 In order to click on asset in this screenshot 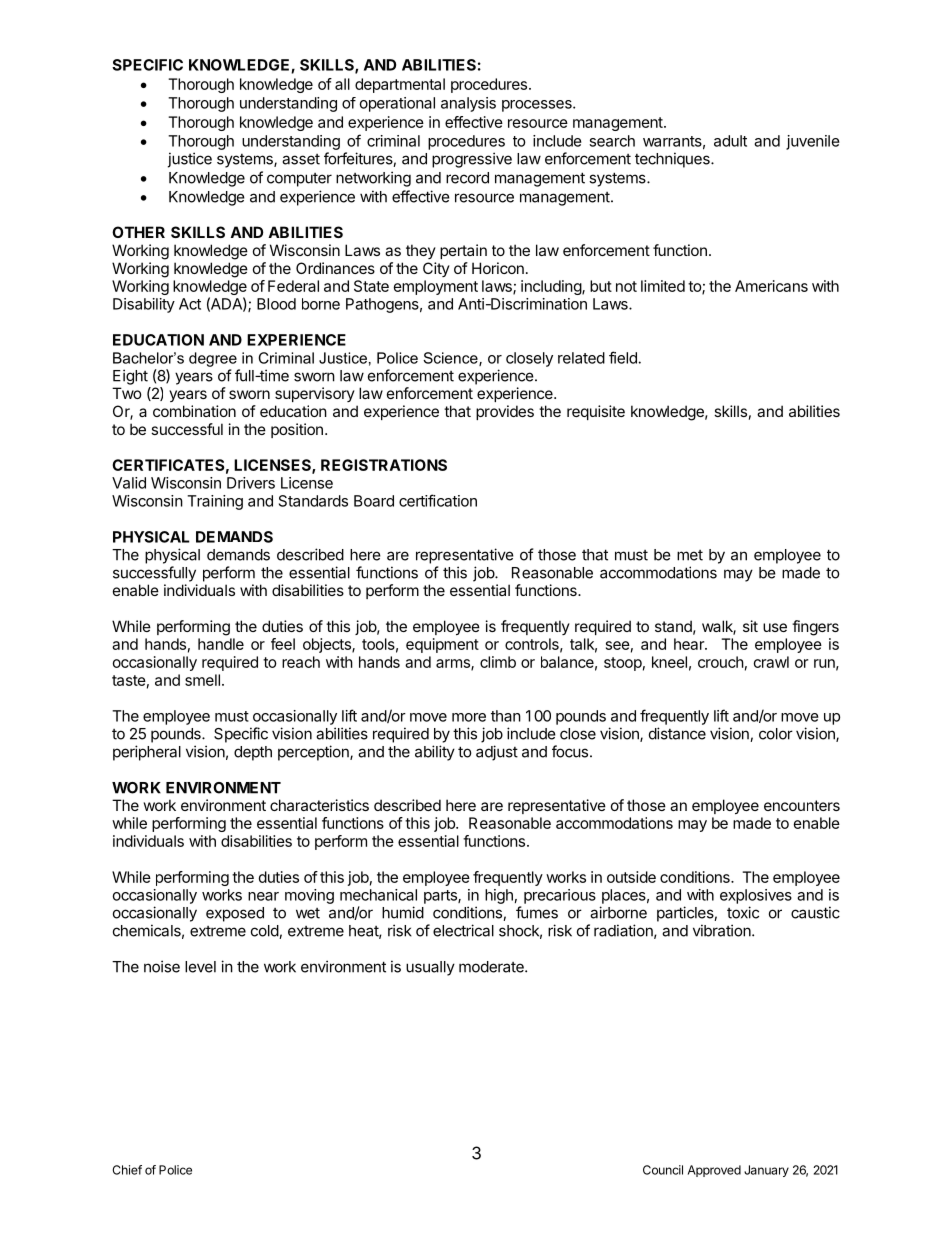, I will do `click(301, 159)`.
